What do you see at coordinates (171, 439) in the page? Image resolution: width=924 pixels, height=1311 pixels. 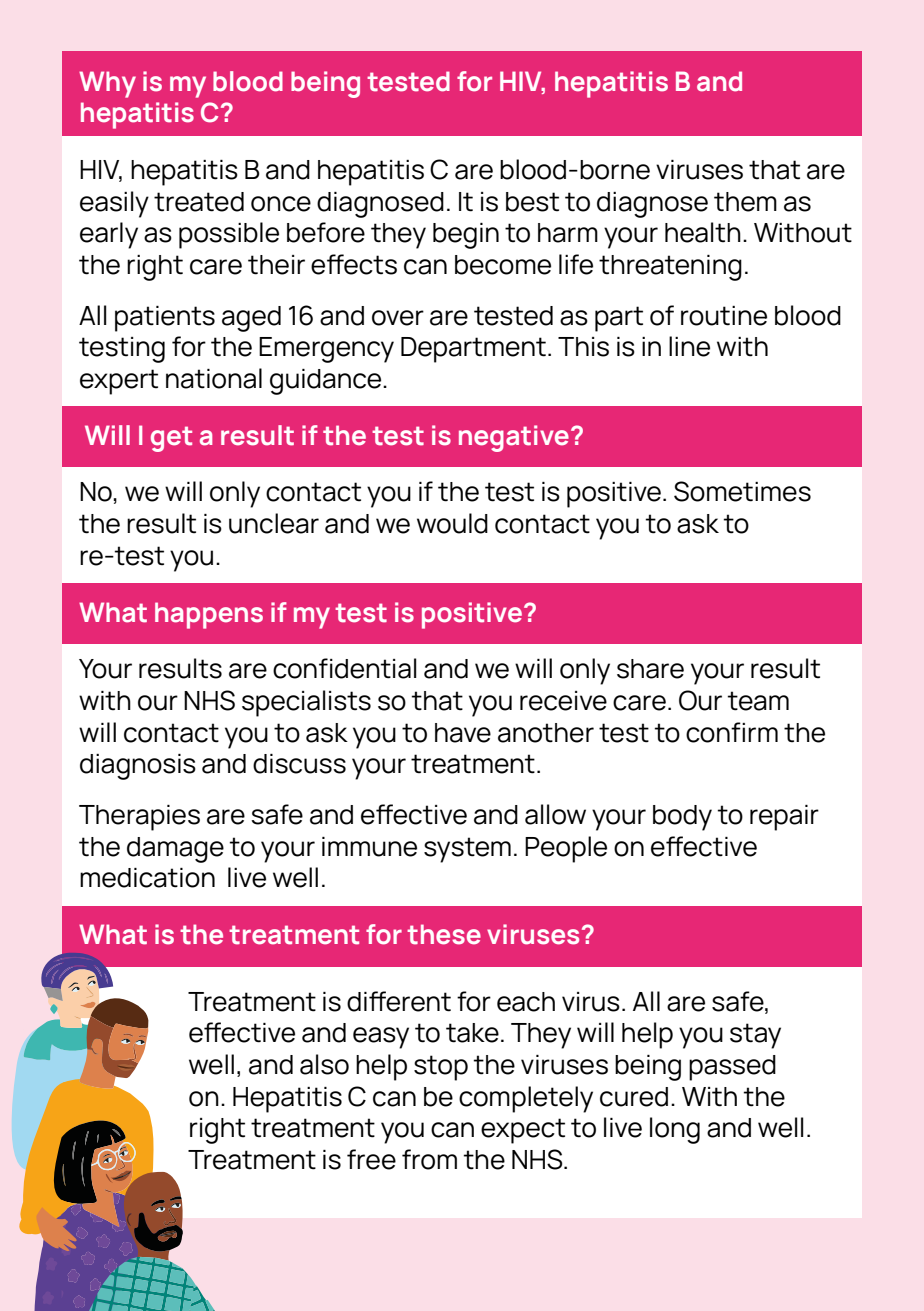 I see `get` at bounding box center [171, 439].
